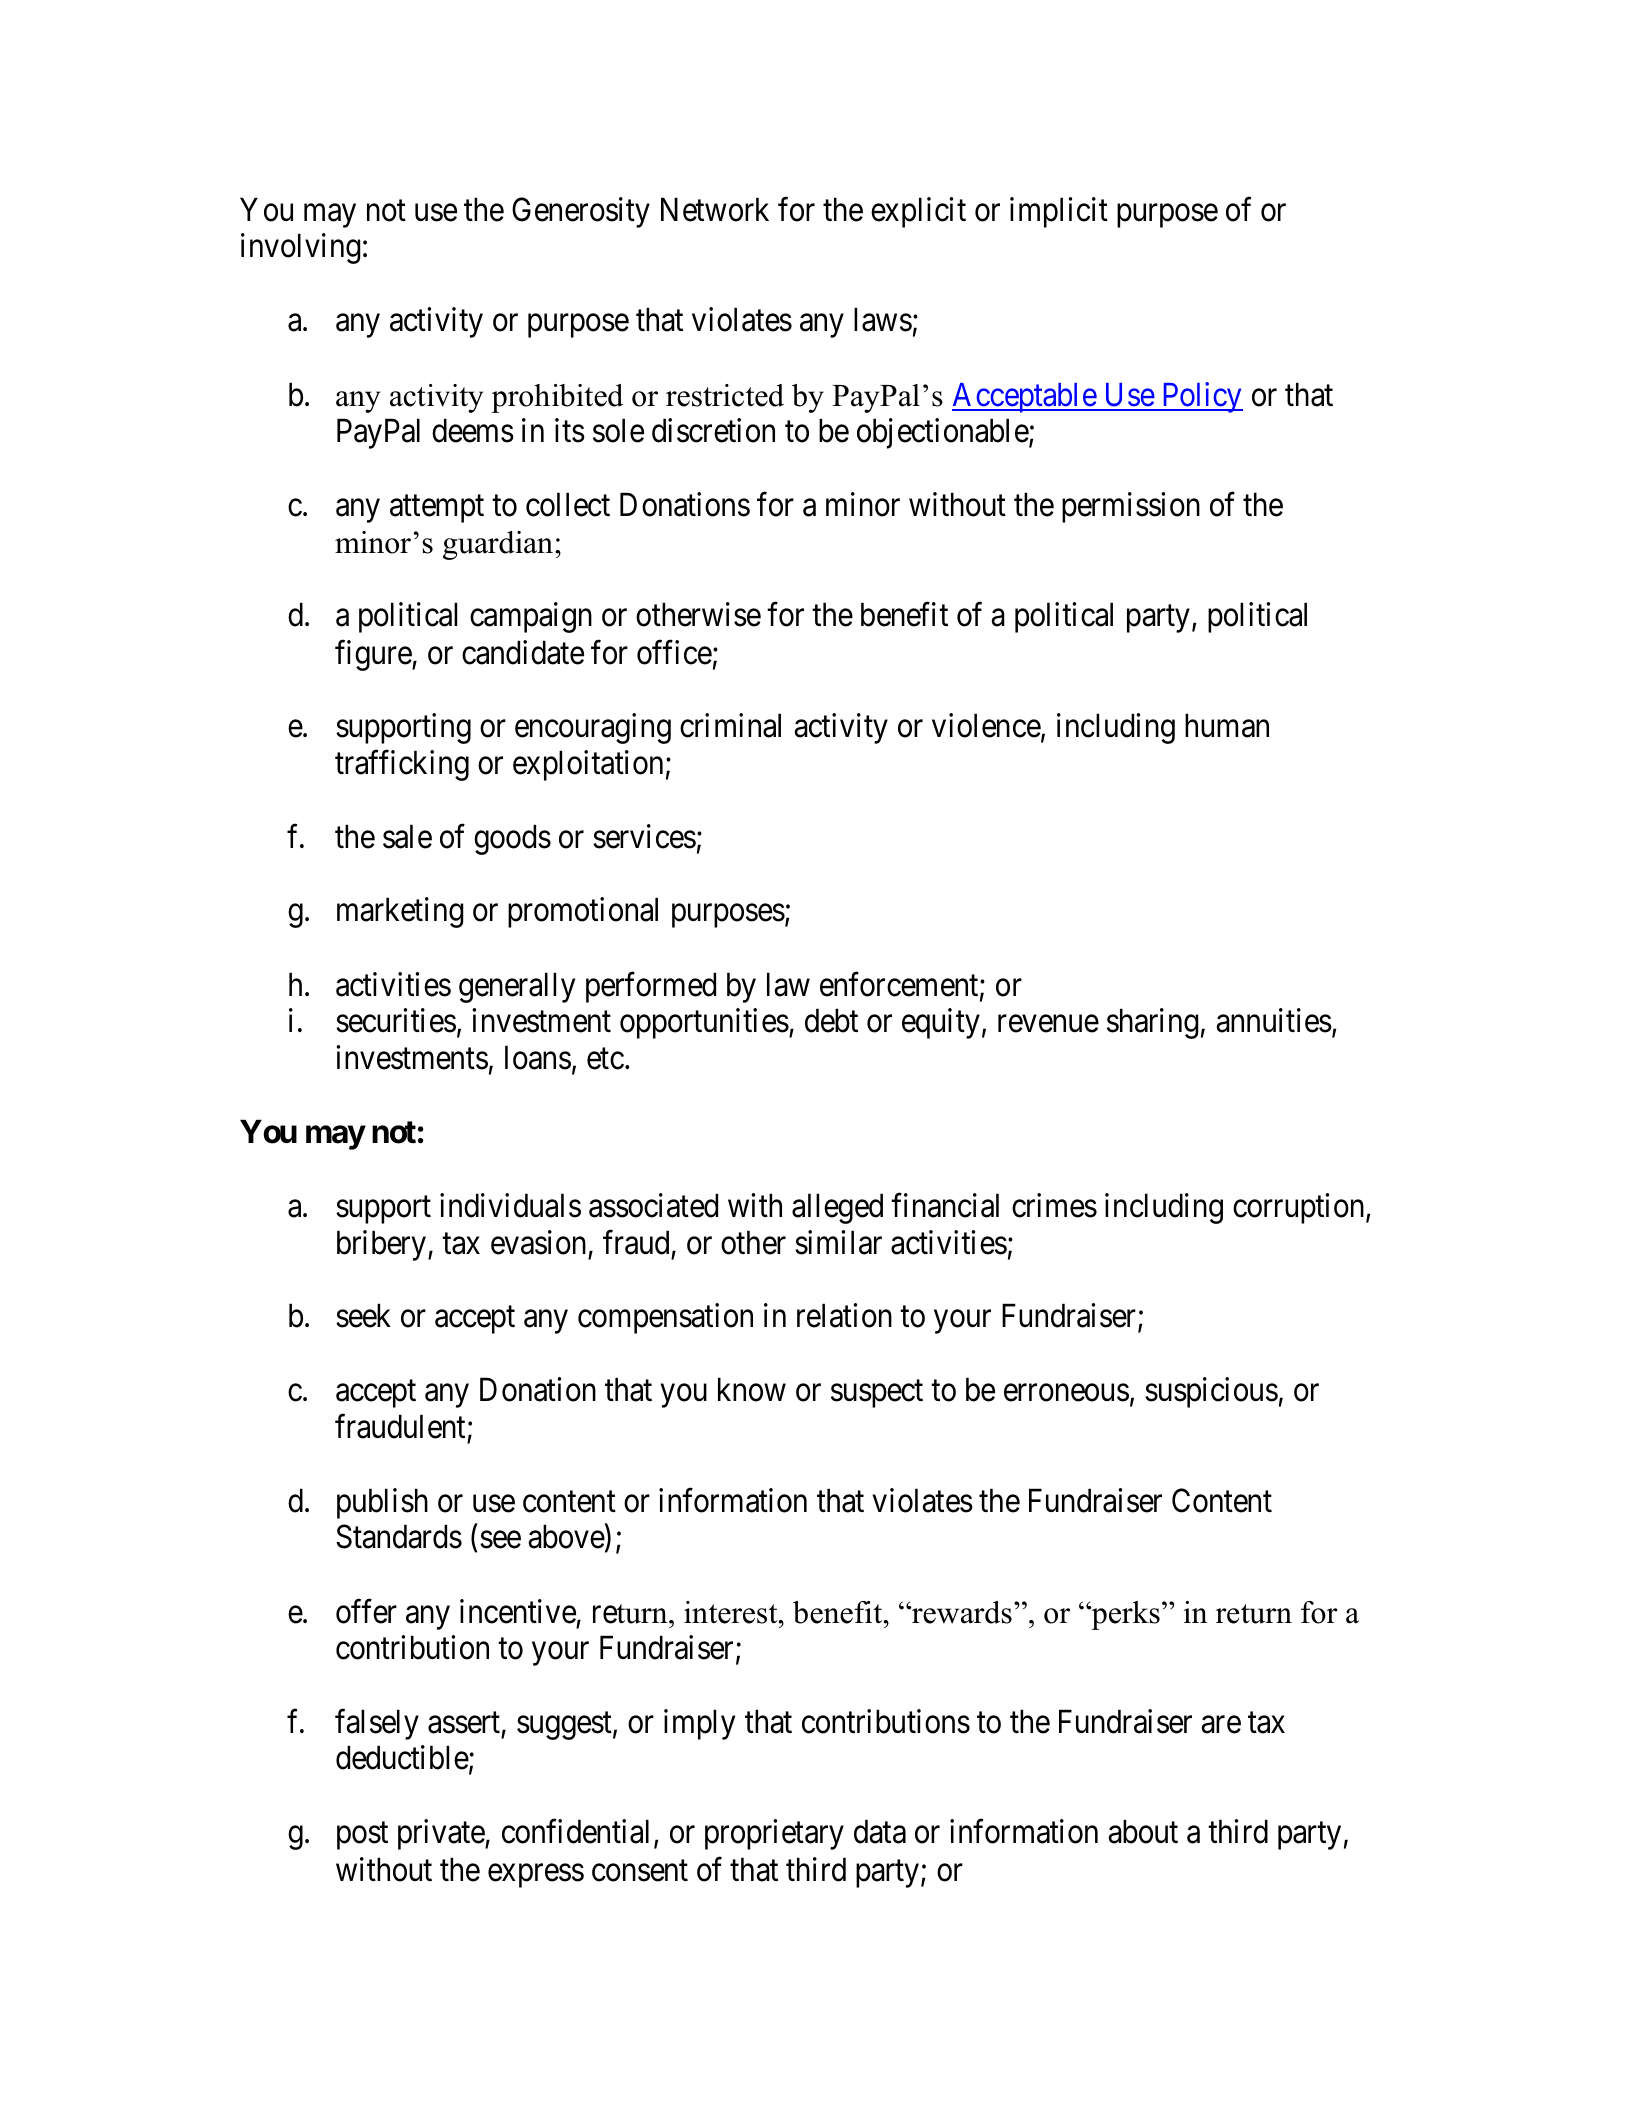 The height and width of the screenshot is (2105, 1627). What do you see at coordinates (402, 765) in the screenshot?
I see `trafficking` at bounding box center [402, 765].
